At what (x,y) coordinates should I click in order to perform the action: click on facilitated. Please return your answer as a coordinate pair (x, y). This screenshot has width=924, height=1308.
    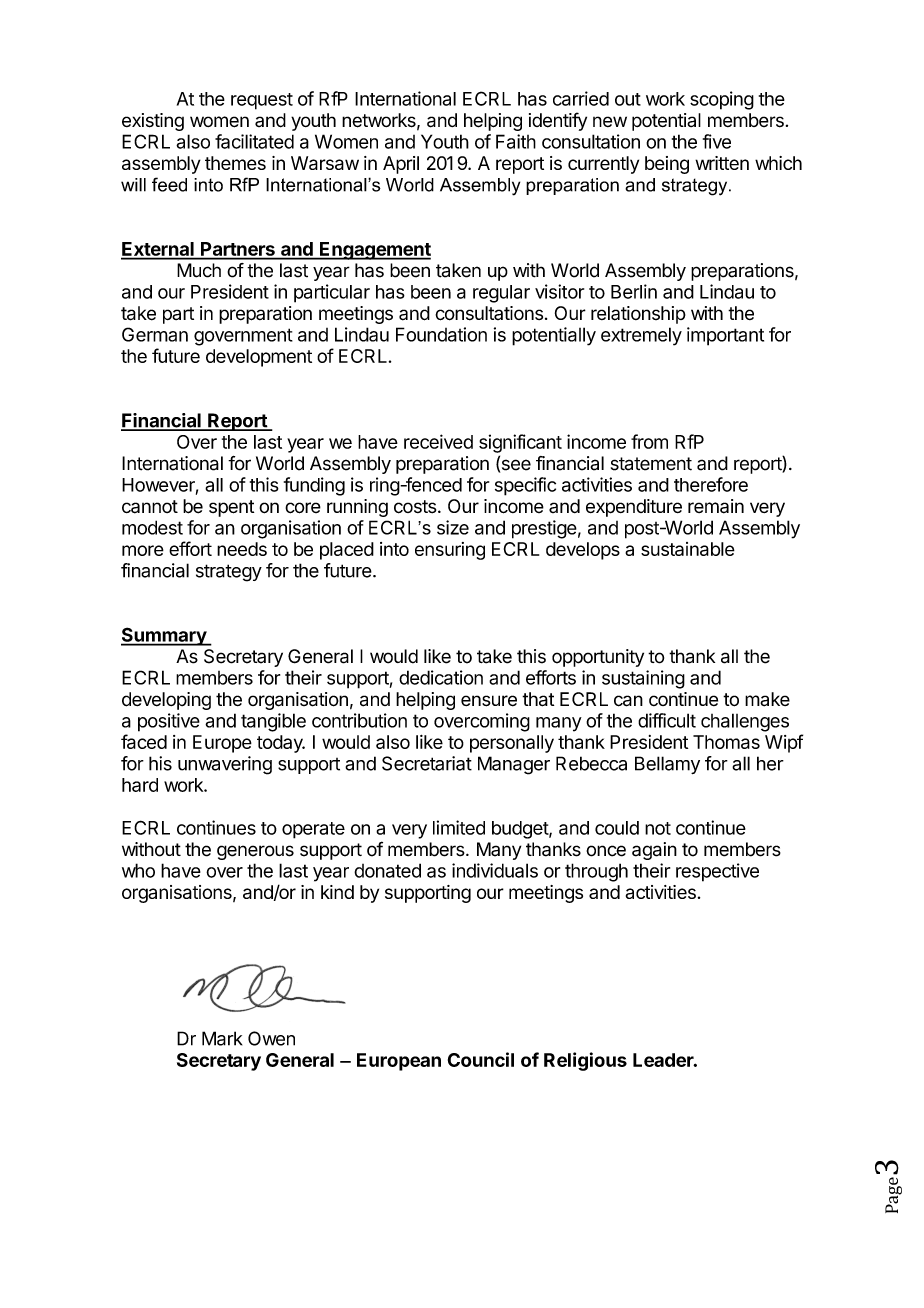
    Looking at the image, I should click on (254, 141).
